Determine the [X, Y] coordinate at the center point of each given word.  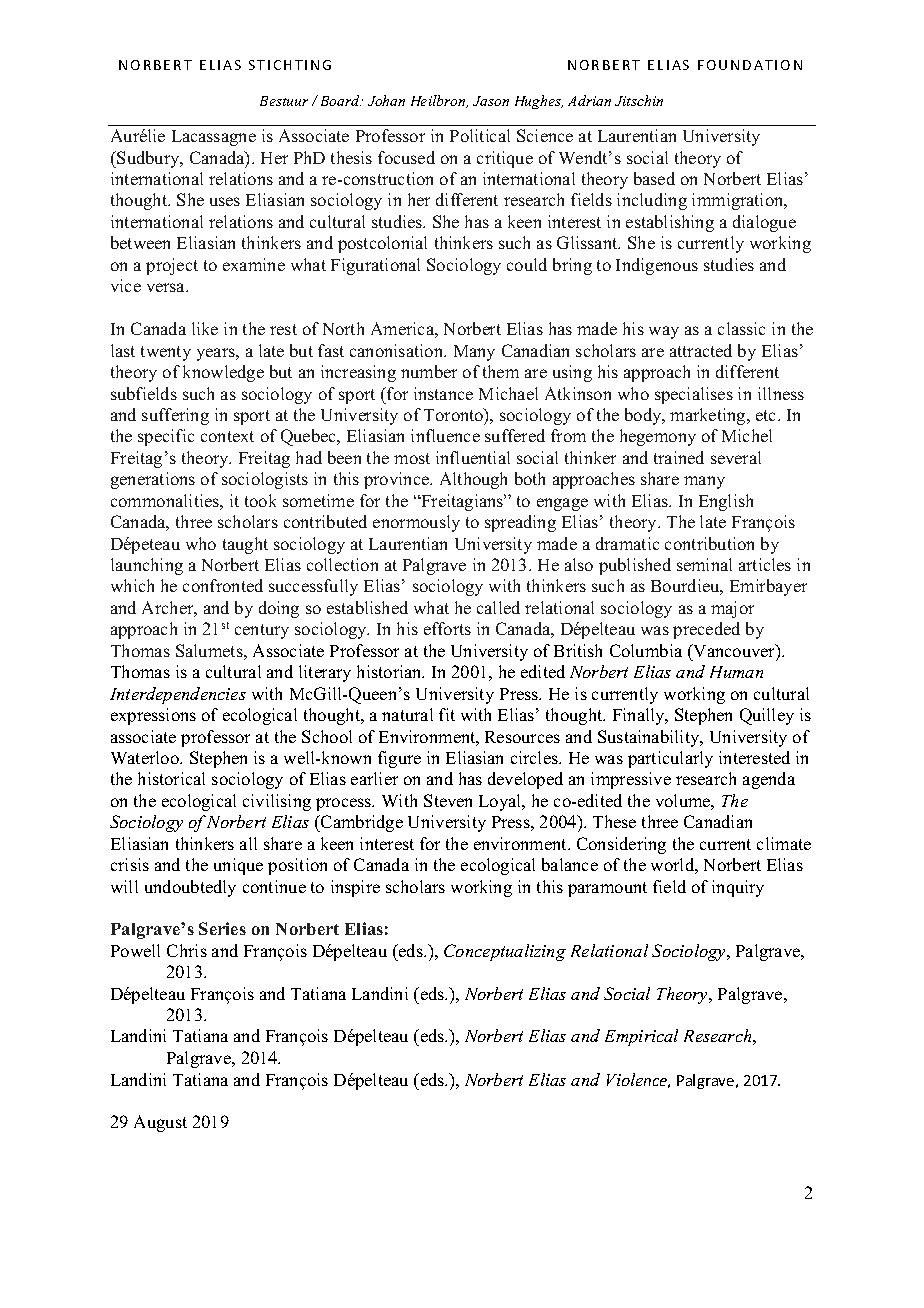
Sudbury [148, 159]
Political [480, 135]
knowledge [223, 373]
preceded [706, 630]
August [160, 1123]
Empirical [641, 1037]
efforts [447, 628]
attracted [701, 350]
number [429, 371]
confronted [223, 585]
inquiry [738, 888]
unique [238, 866]
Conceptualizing [505, 952]
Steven [448, 800]
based [654, 178]
